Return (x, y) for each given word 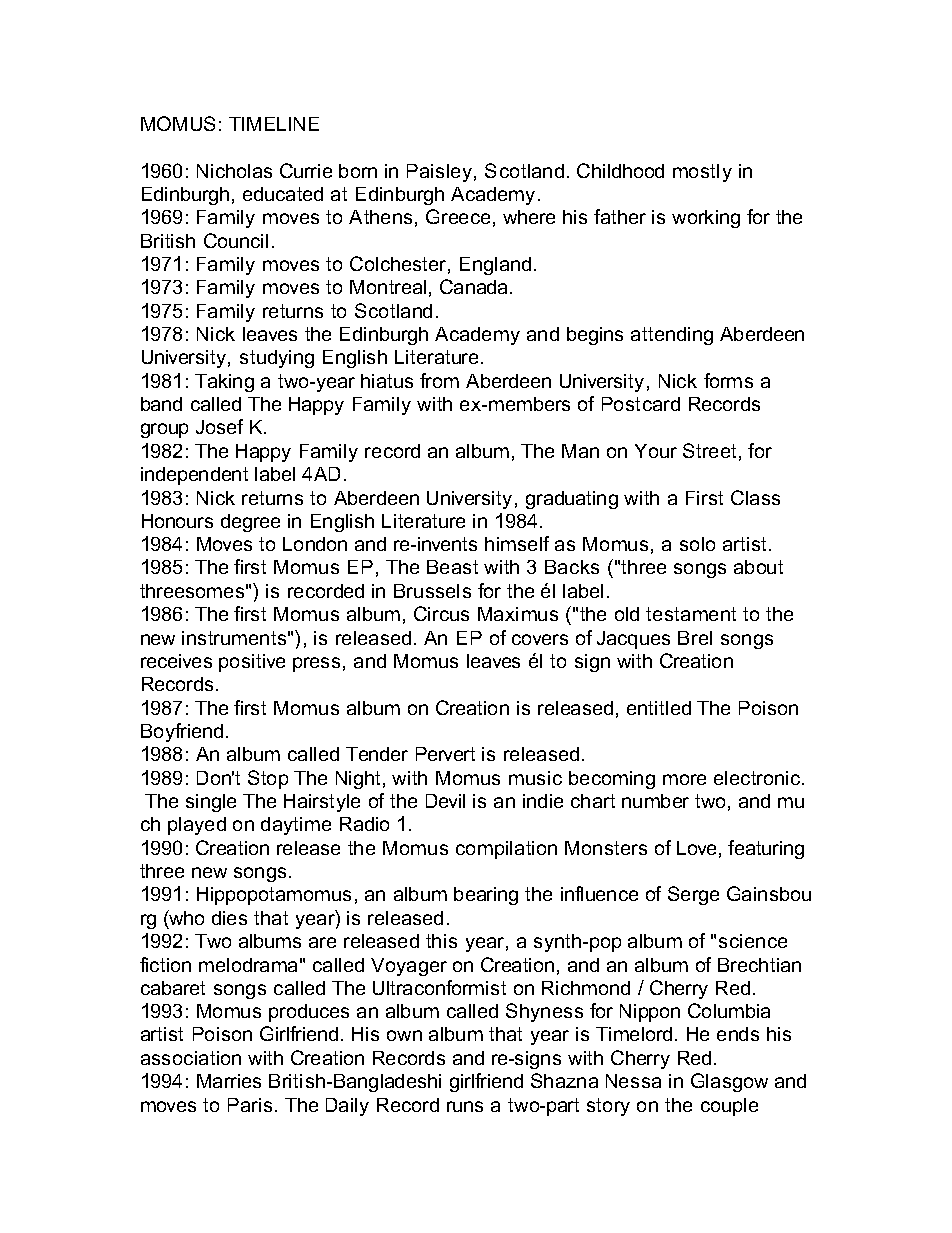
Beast (452, 567)
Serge (693, 895)
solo (697, 544)
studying (277, 359)
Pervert (445, 754)
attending (672, 336)
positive (252, 663)
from (439, 380)
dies (229, 918)
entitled (659, 708)
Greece (458, 216)
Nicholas (234, 171)
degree (250, 523)
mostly (702, 173)
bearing (486, 896)
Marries (229, 1081)
